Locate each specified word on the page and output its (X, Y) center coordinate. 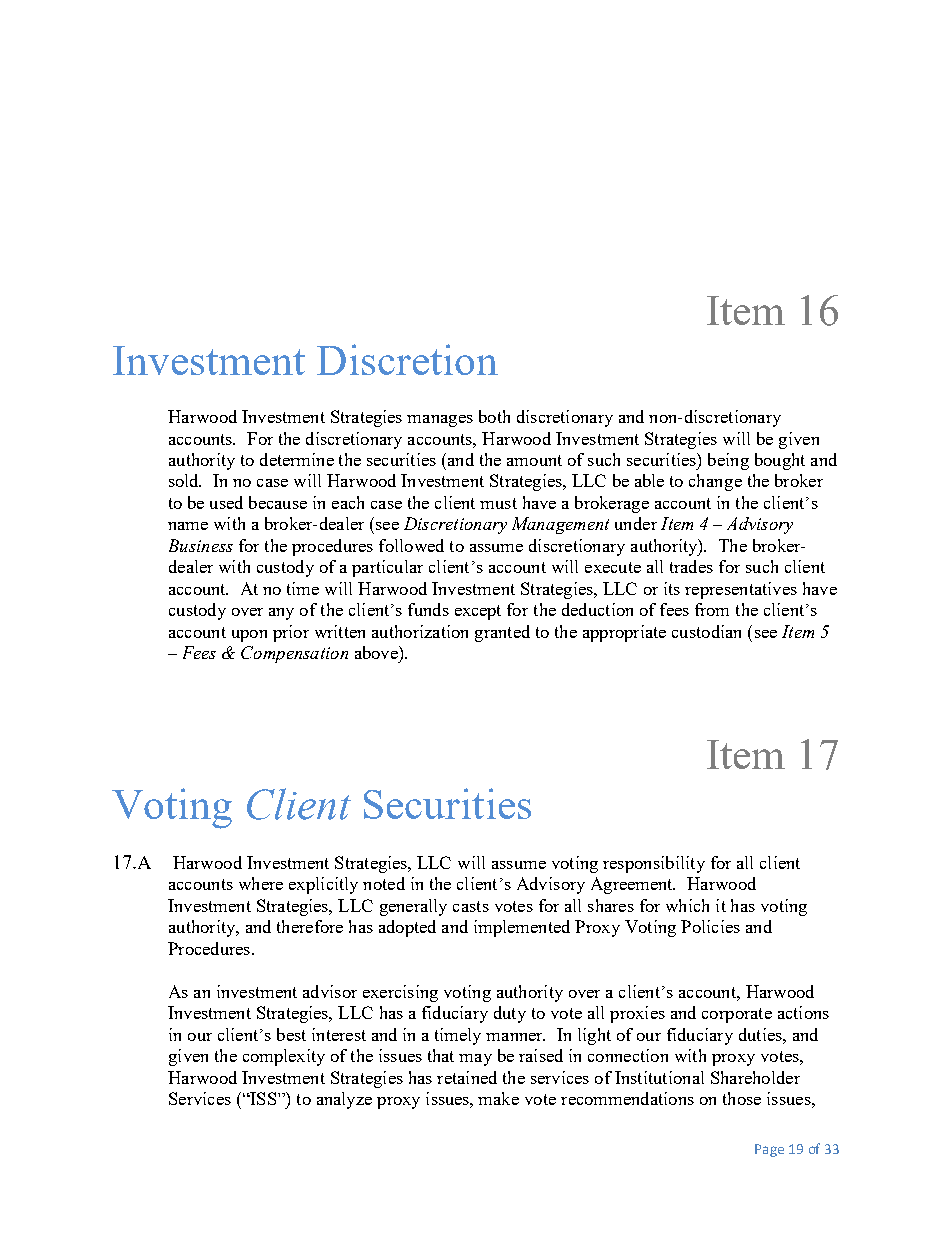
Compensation (294, 654)
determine (297, 459)
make (498, 1098)
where (261, 883)
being (728, 461)
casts (471, 906)
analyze (344, 1100)
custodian (706, 631)
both (494, 416)
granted (502, 633)
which (687, 905)
